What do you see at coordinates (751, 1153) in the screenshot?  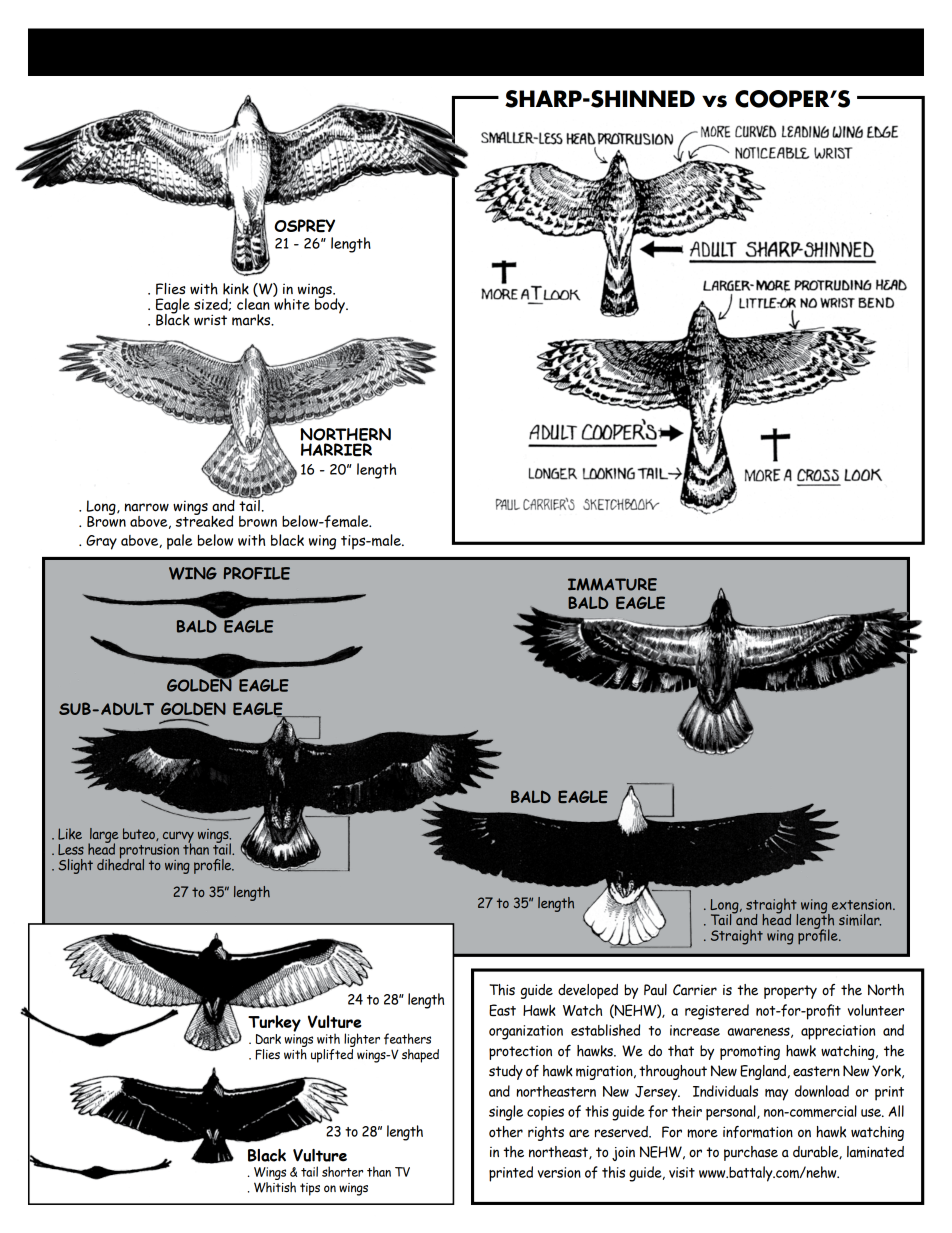 I see `purchase` at bounding box center [751, 1153].
